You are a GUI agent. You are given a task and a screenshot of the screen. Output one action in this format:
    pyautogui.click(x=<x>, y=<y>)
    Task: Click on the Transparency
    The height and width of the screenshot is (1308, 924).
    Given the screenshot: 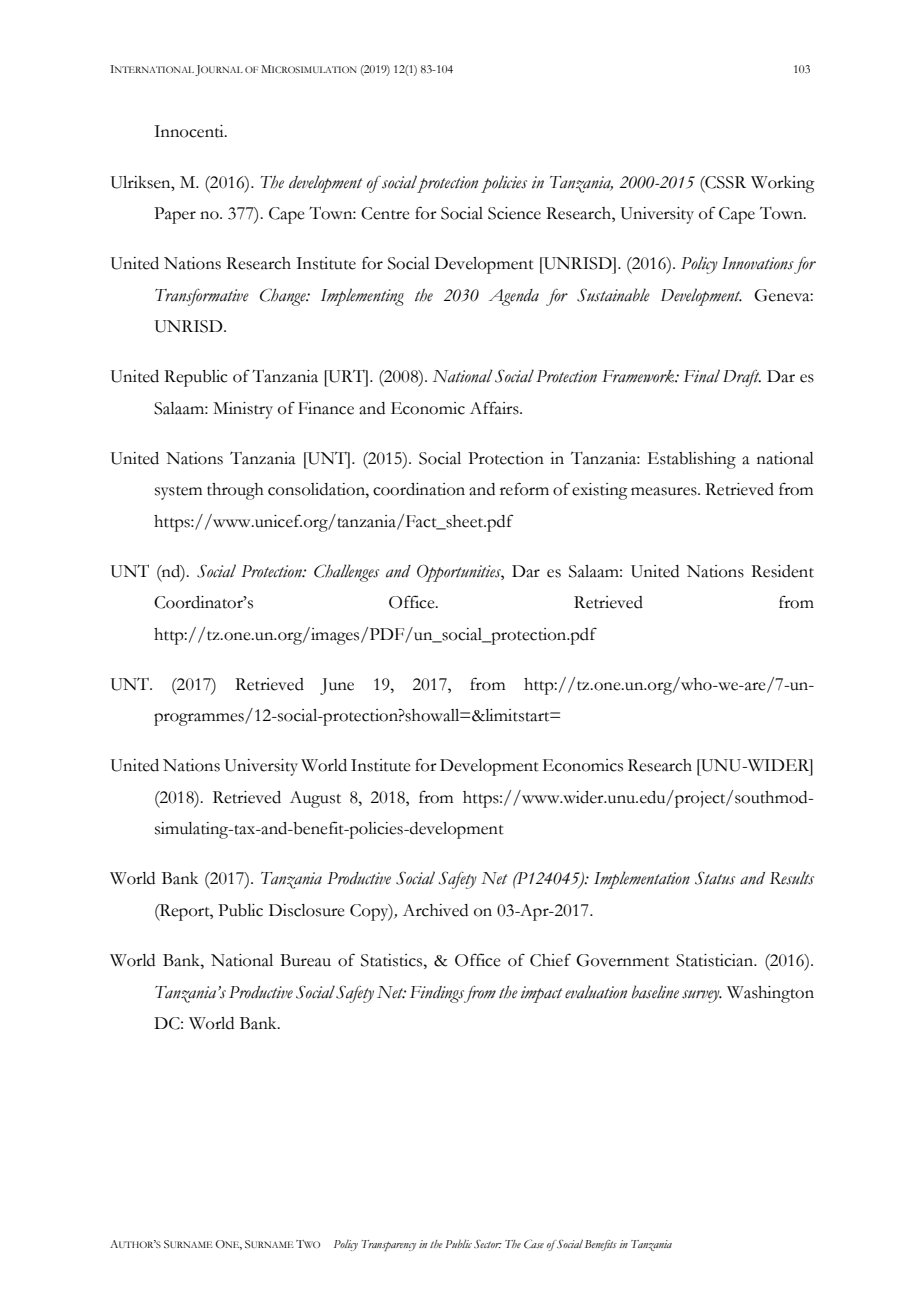 What is the action you would take?
    pyautogui.click(x=388, y=1245)
